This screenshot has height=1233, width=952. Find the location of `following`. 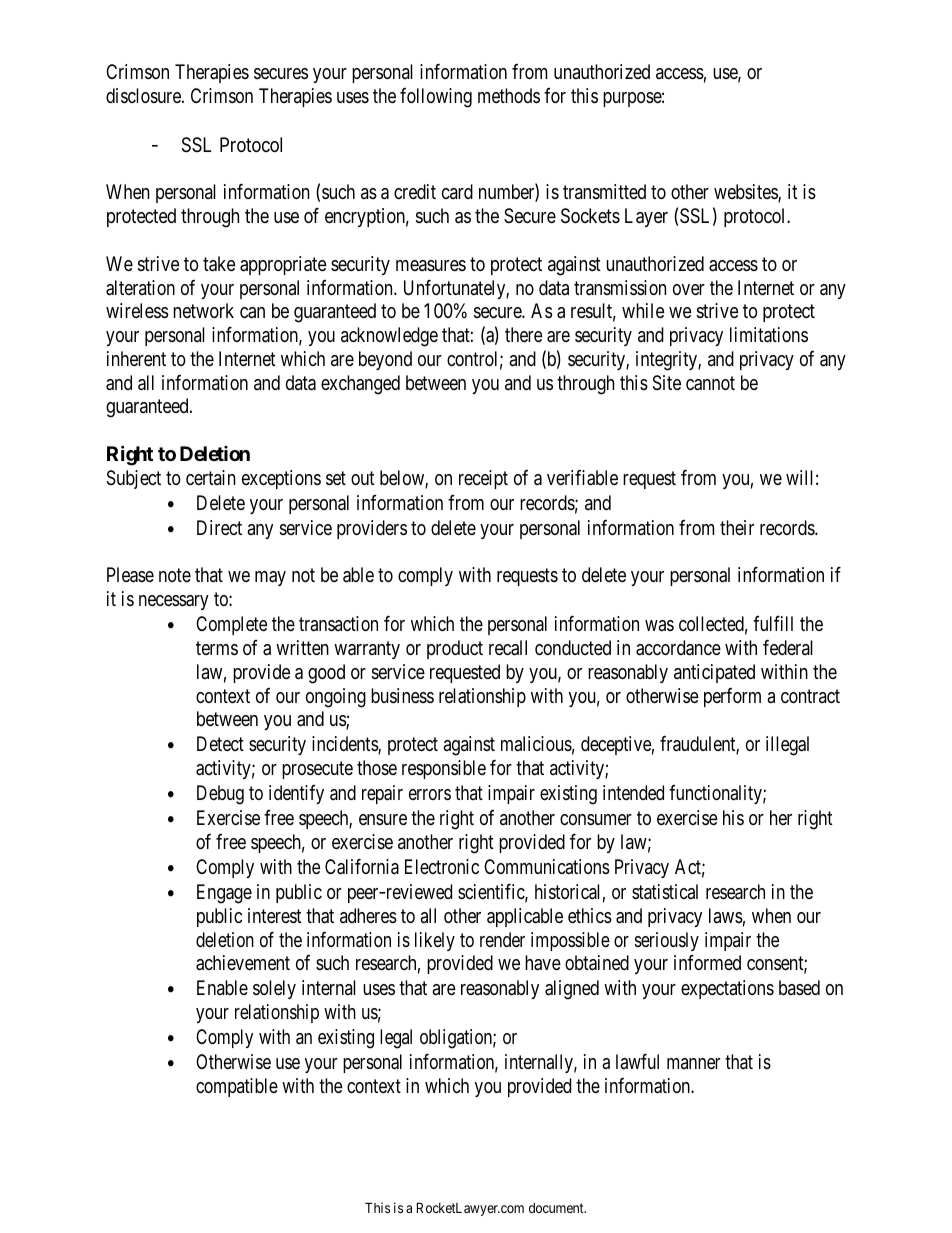

following is located at coordinates (436, 97).
